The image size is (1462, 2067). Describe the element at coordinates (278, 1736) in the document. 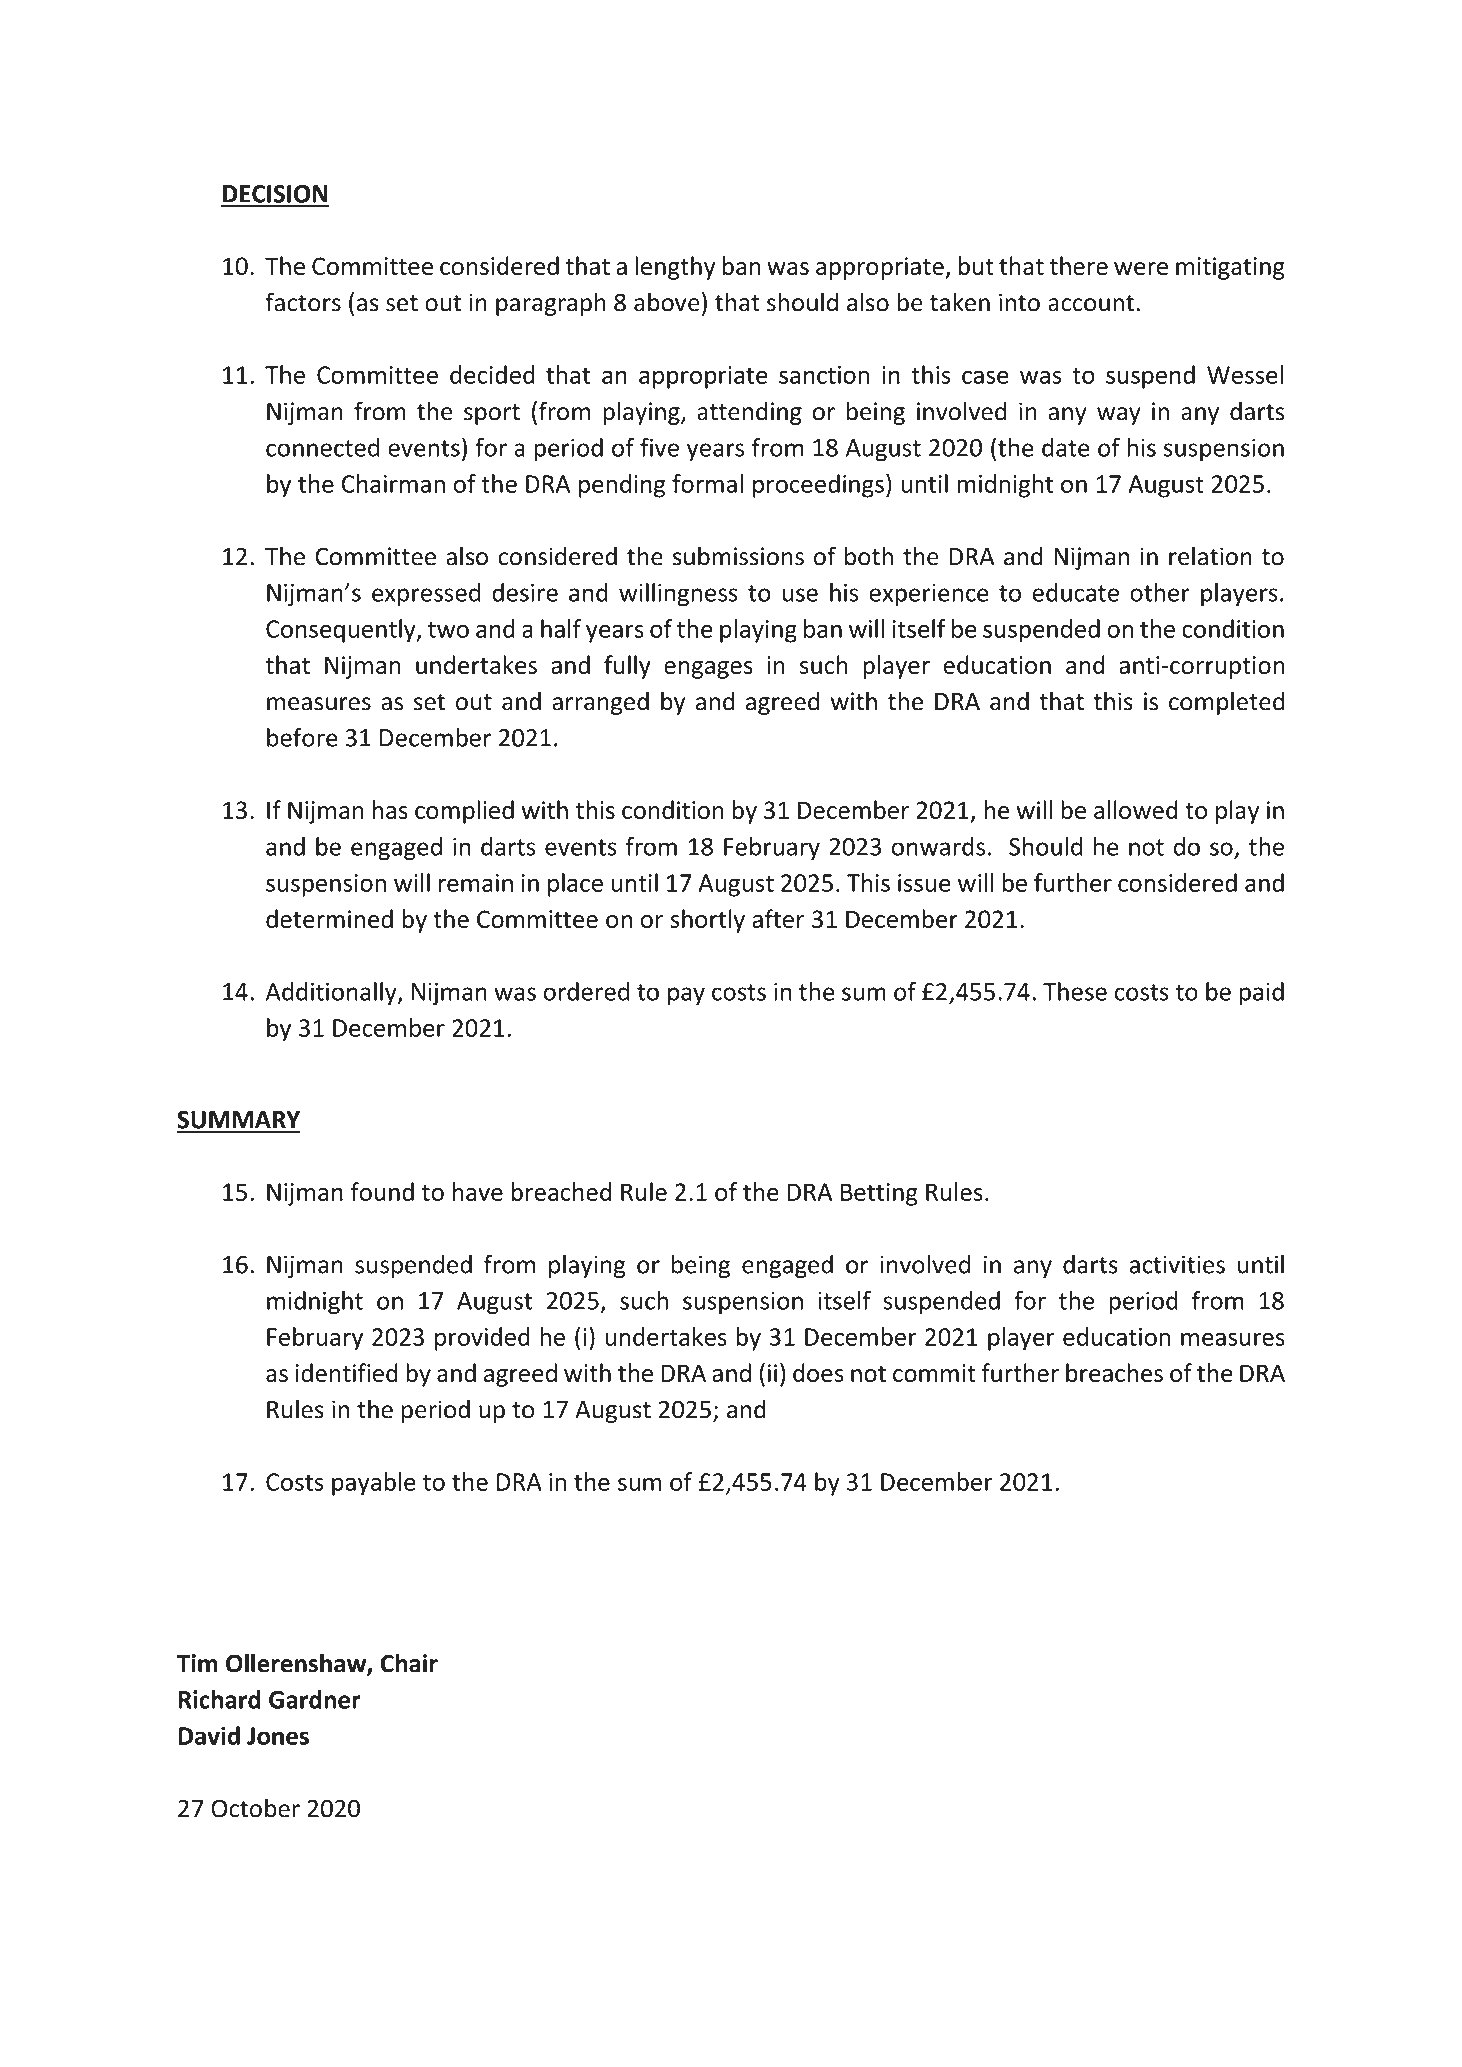

I see `Jones` at that location.
